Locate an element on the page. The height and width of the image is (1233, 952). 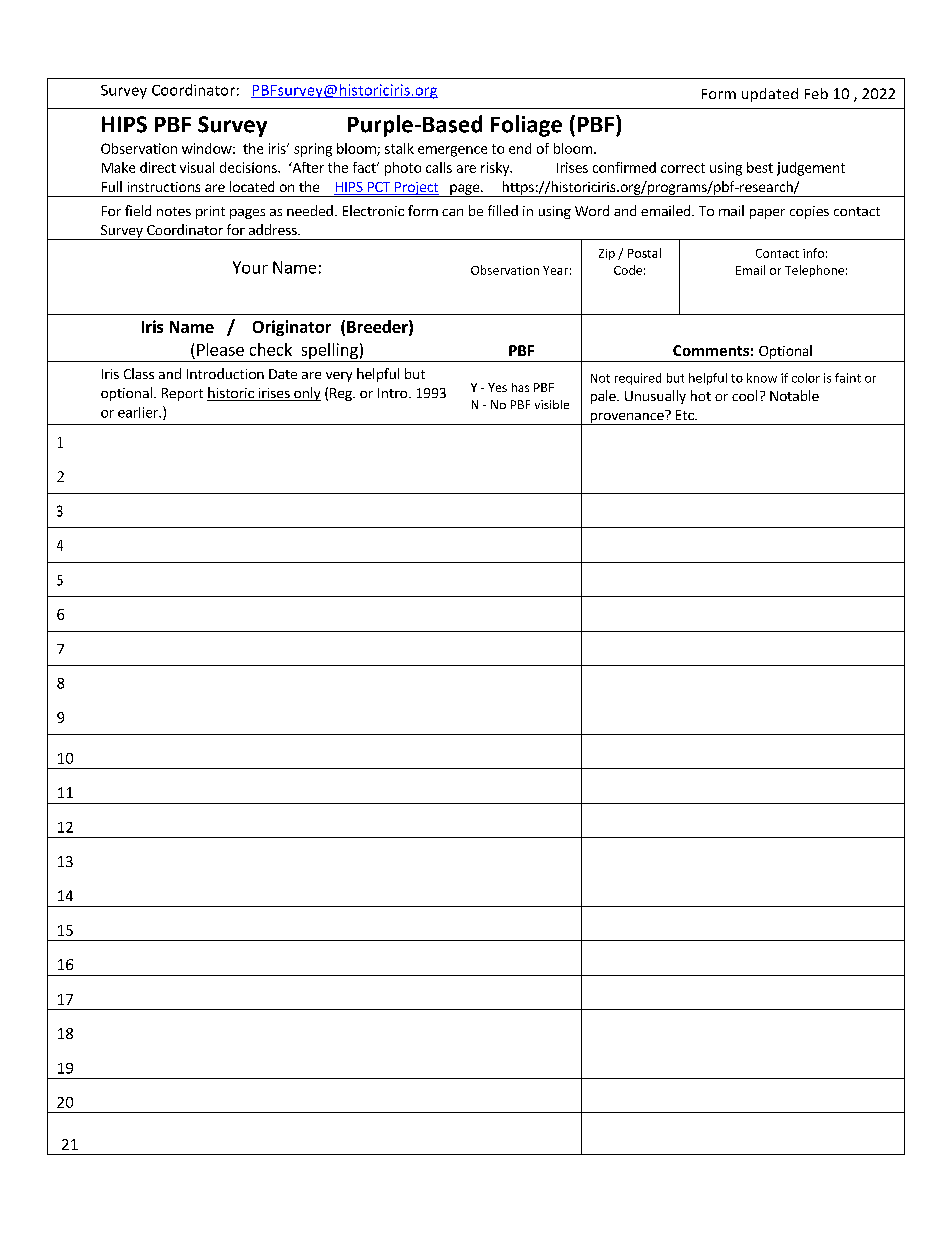
Feb is located at coordinates (816, 93).
